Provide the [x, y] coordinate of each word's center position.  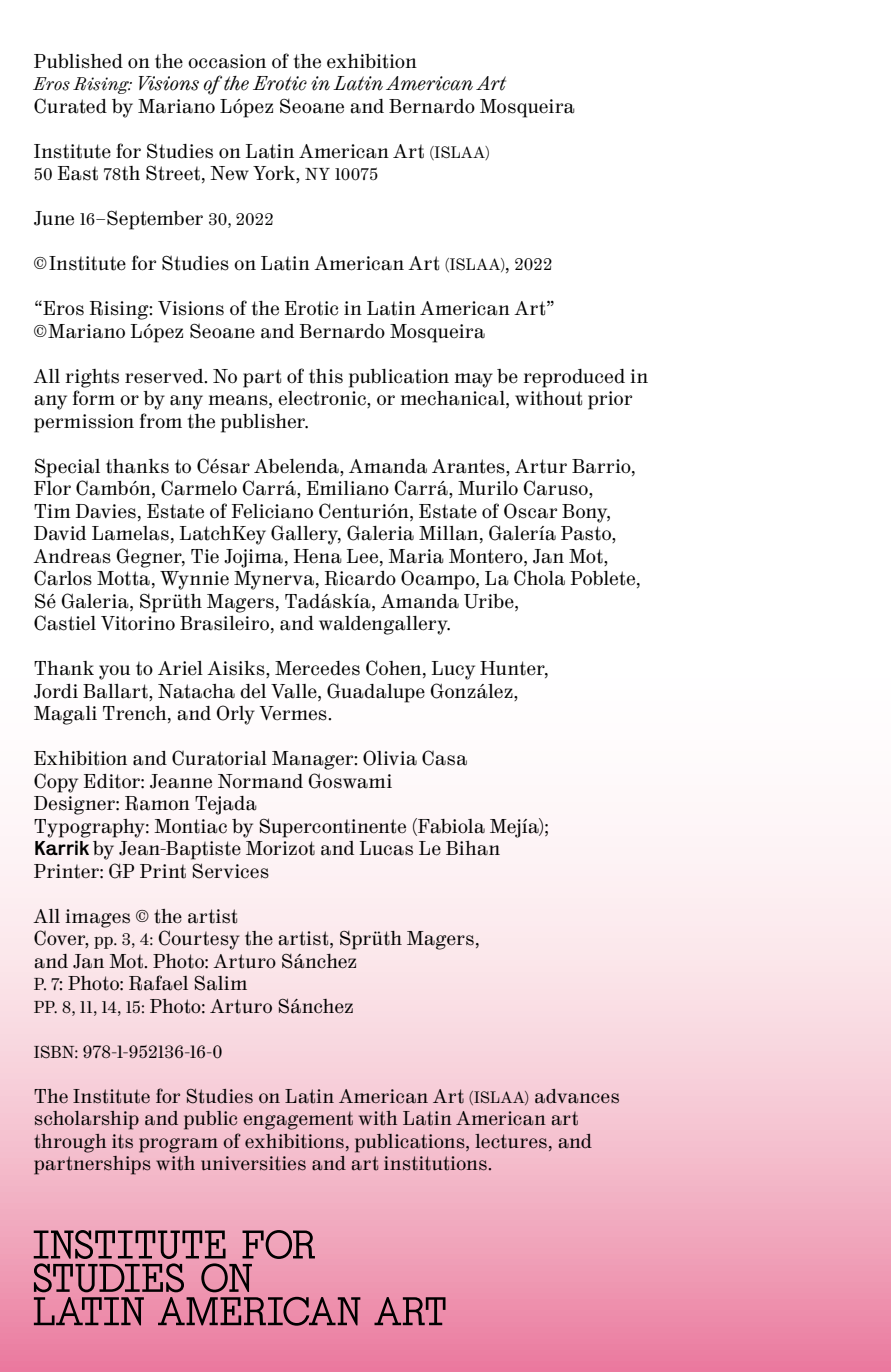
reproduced [574, 378]
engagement [298, 1121]
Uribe [490, 601]
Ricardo [360, 578]
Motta [123, 578]
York [275, 174]
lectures [511, 1141]
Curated [70, 106]
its [122, 1141]
